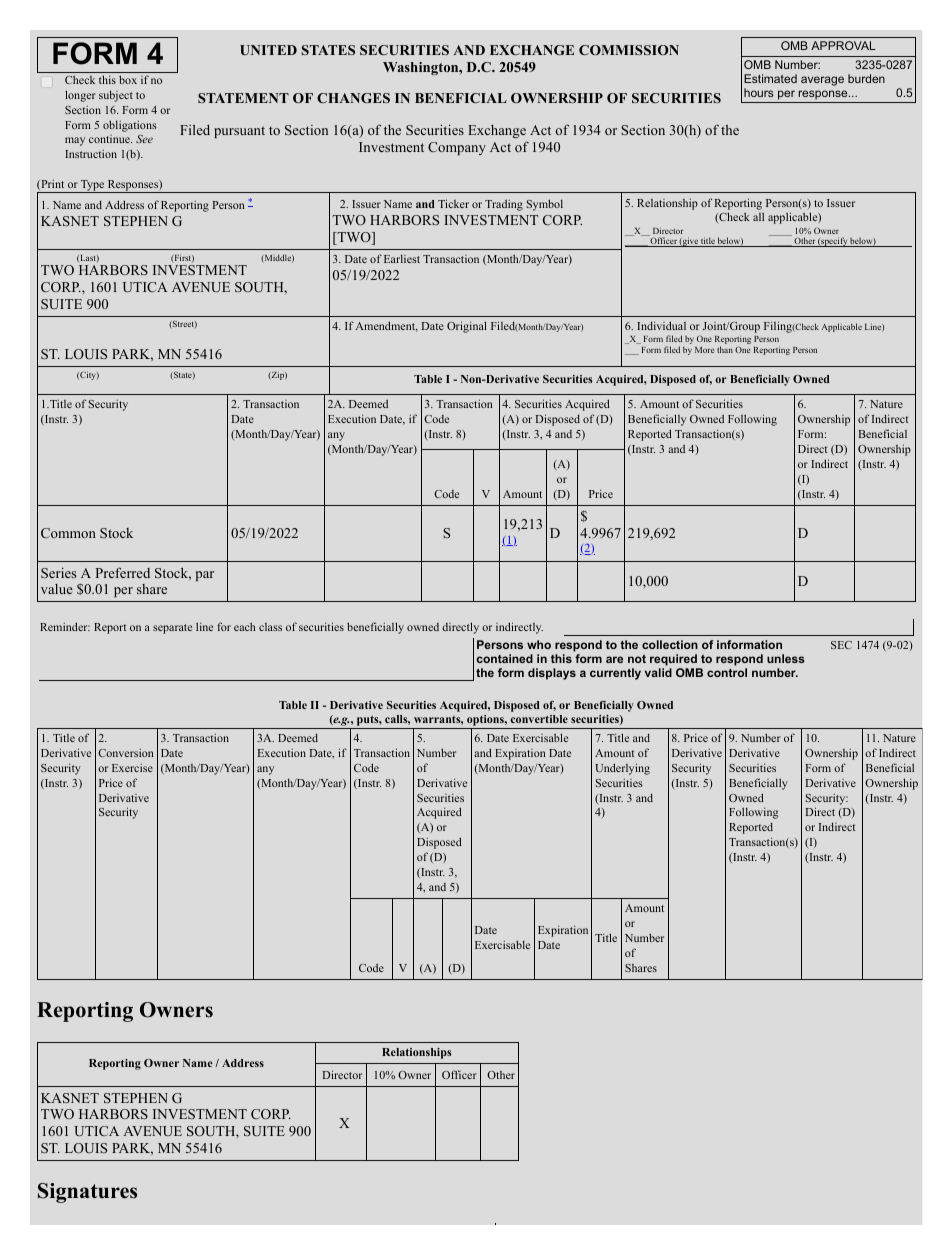 The height and width of the screenshot is (1233, 952). I want to click on CHANGES, so click(353, 98).
